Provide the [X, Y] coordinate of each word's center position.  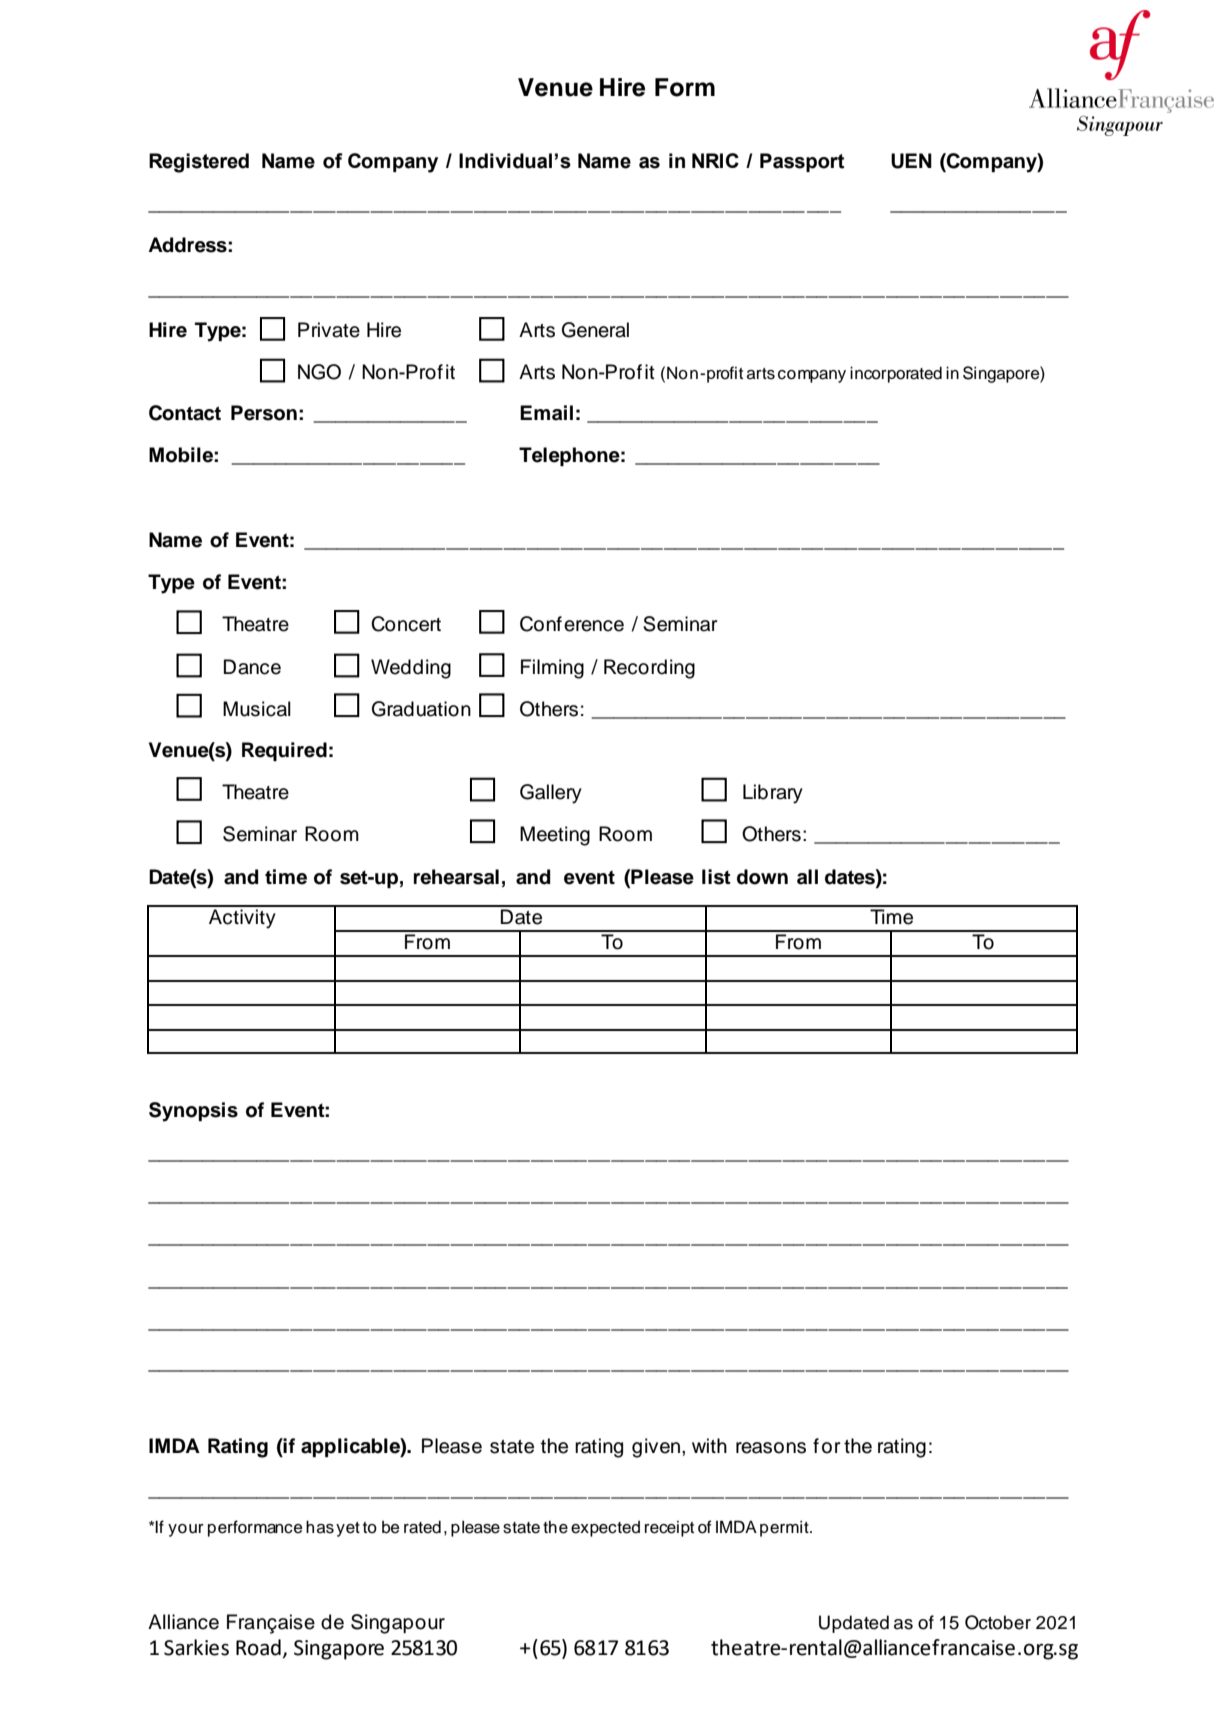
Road [258, 1647]
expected [605, 1529]
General [595, 330]
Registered [199, 163]
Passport [802, 162]
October [998, 1622]
